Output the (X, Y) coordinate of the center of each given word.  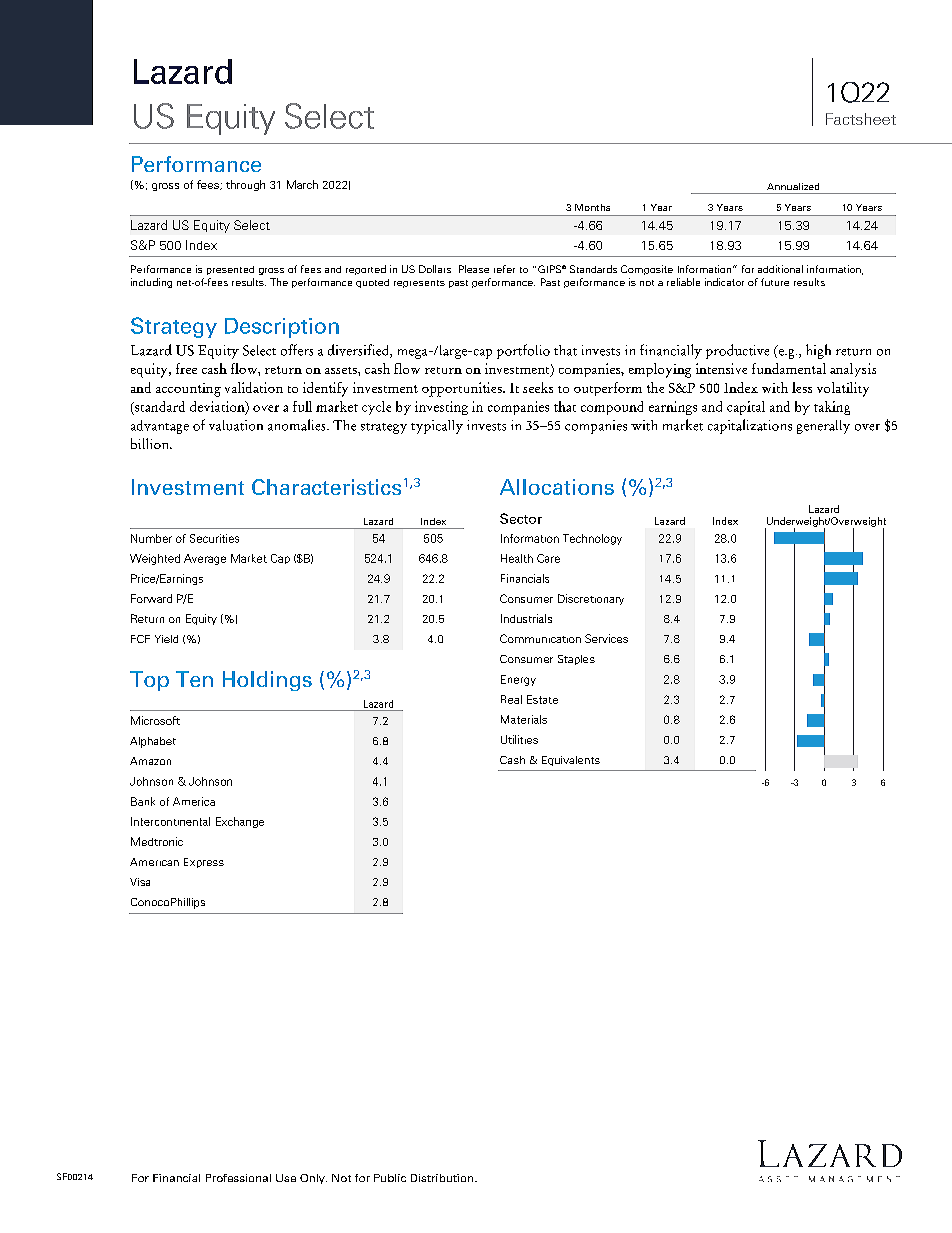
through (245, 185)
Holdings (267, 681)
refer (504, 269)
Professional (238, 1178)
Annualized (793, 186)
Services (606, 638)
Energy (518, 680)
